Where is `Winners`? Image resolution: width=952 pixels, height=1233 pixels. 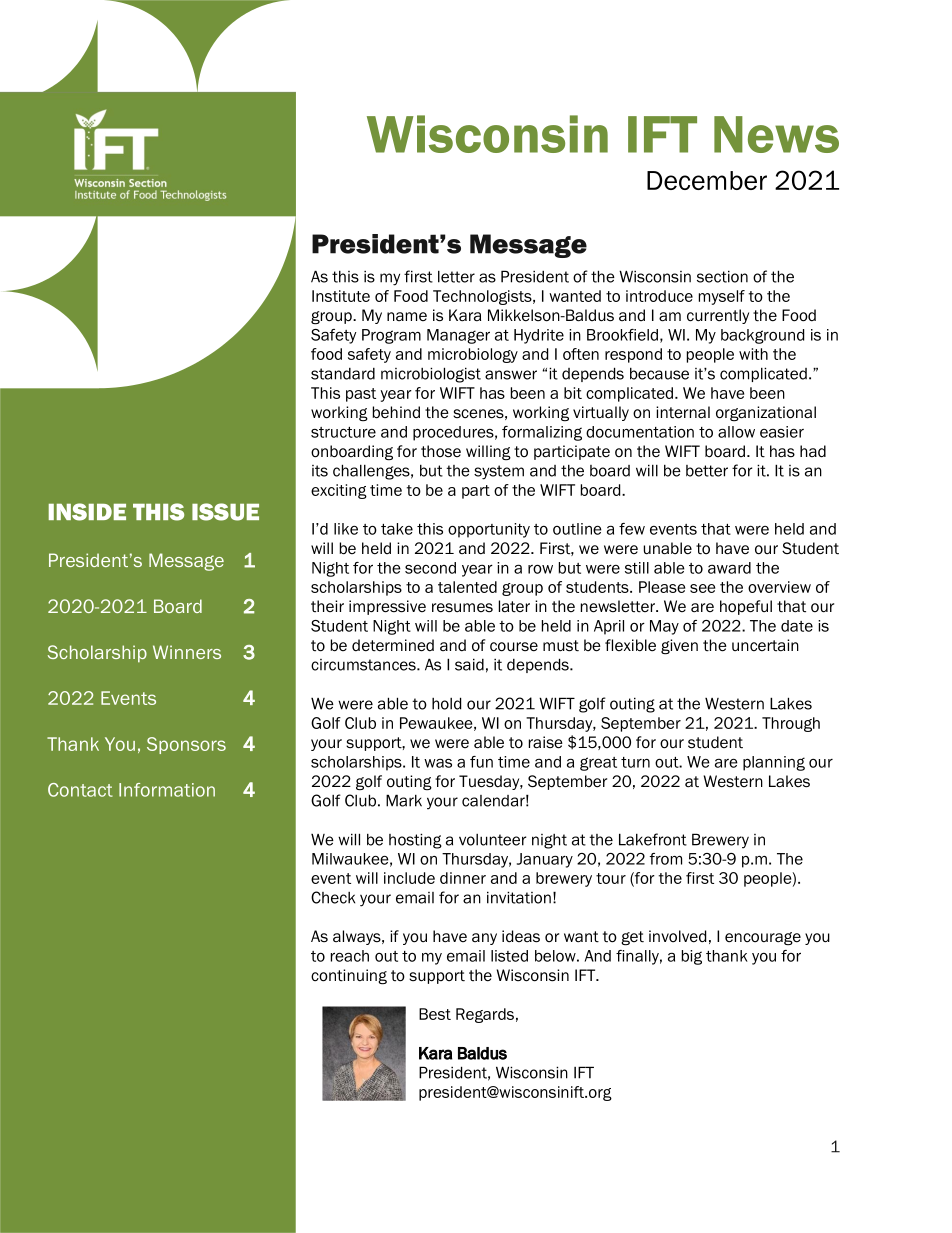
Winners is located at coordinates (187, 652).
